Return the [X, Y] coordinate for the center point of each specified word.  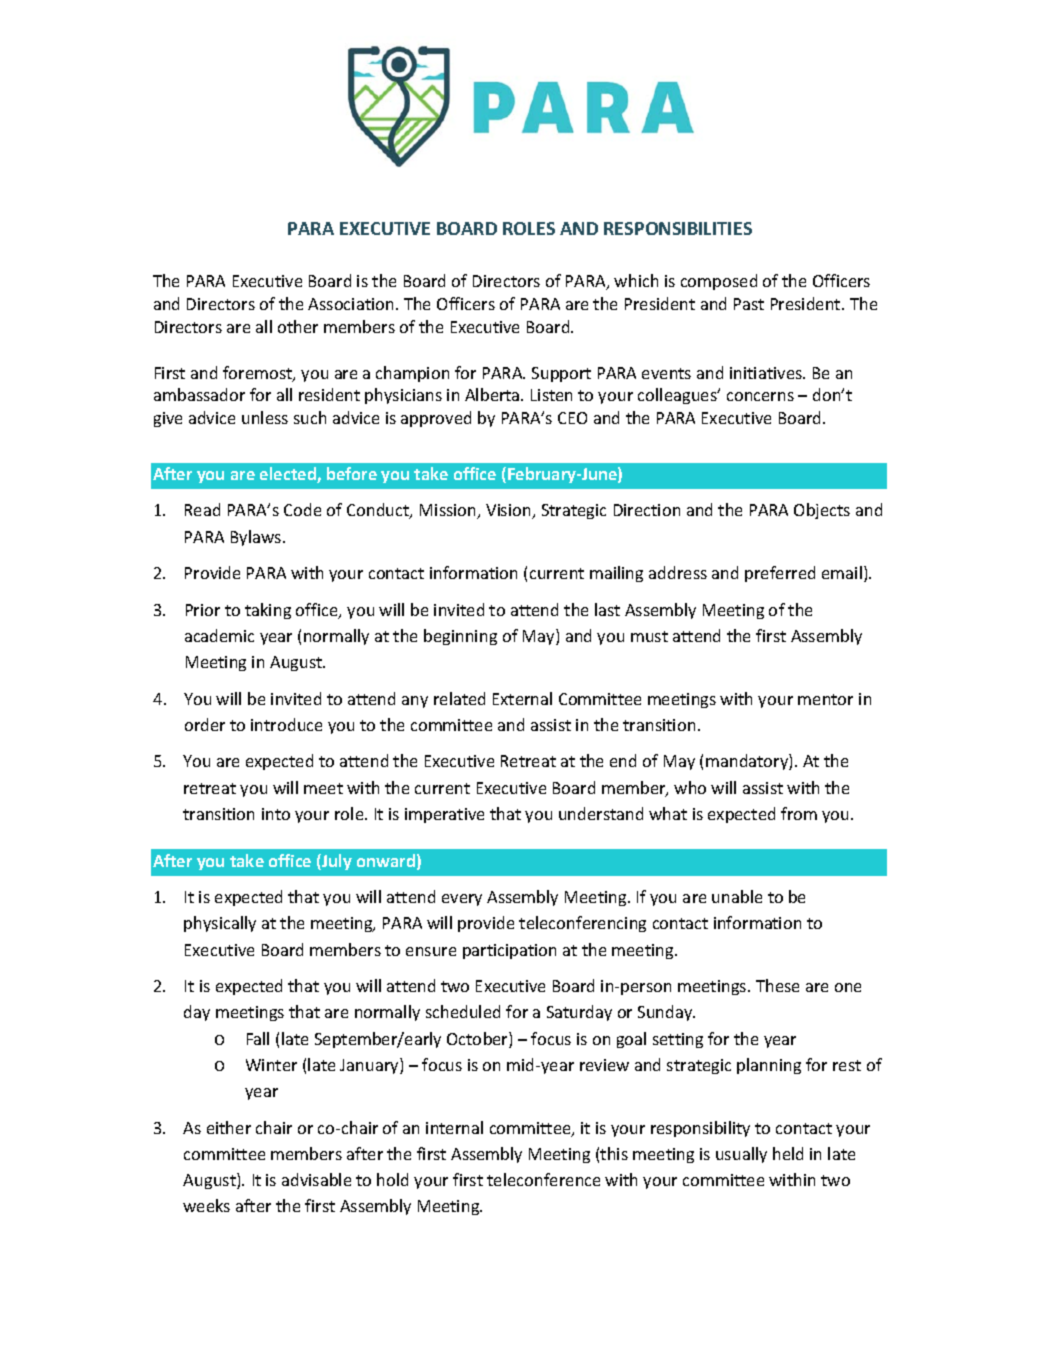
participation [509, 951]
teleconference [543, 1179]
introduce [286, 724]
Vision [510, 511]
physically [220, 924]
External [522, 698]
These [777, 985]
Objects [822, 511]
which [636, 280]
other [298, 326]
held [788, 1153]
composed [719, 282]
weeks [206, 1205]
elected [289, 475]
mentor [825, 699]
